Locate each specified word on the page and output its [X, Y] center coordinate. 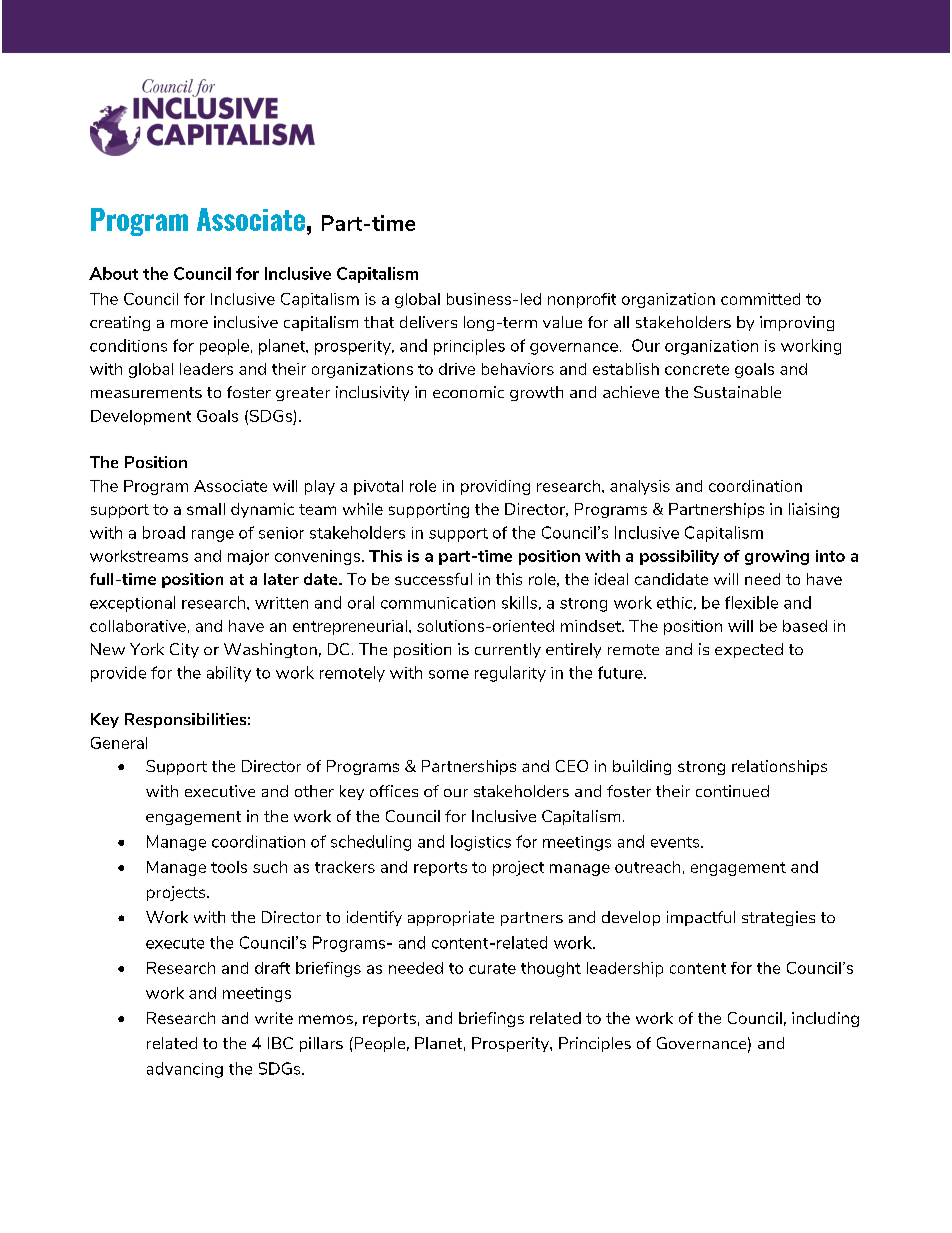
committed [760, 299]
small [206, 509]
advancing [185, 1070]
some [449, 674]
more [189, 324]
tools [229, 867]
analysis [640, 487]
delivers [428, 322]
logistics [481, 843]
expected [749, 650]
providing [495, 487]
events [676, 842]
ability [229, 674]
